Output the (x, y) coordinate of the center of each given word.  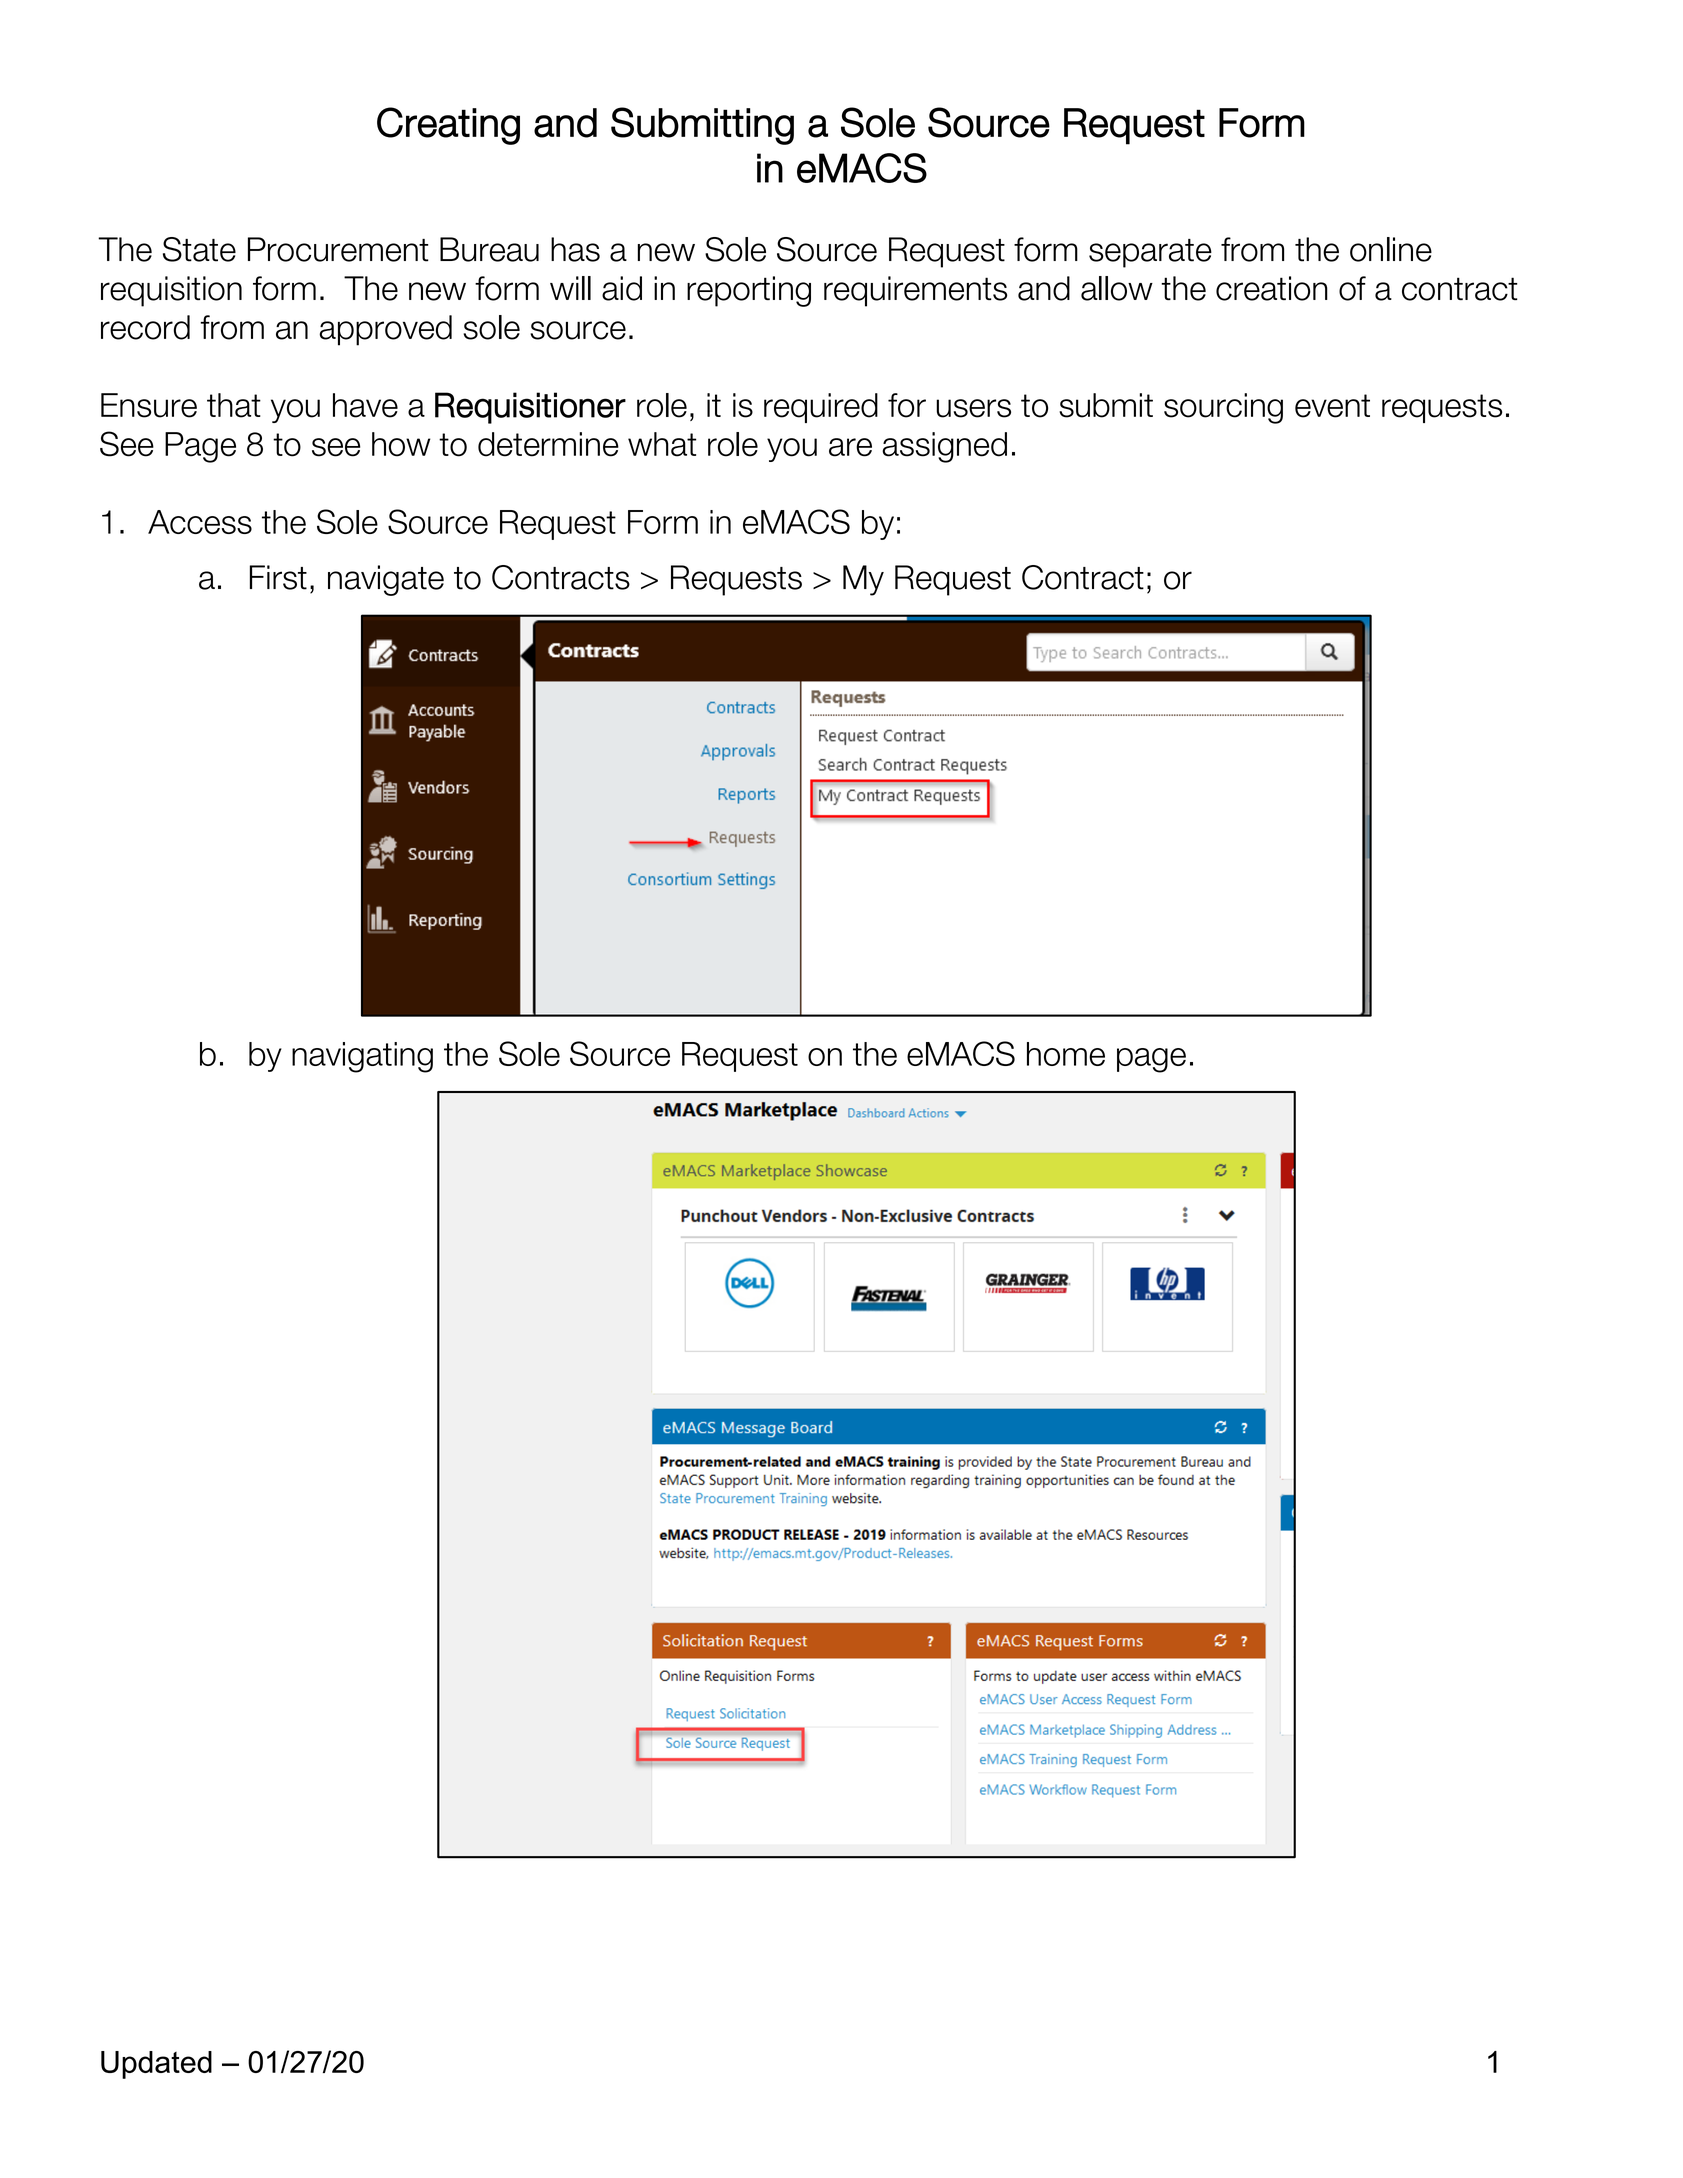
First (278, 577)
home (1066, 1054)
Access (200, 522)
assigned (944, 447)
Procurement (338, 249)
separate (1150, 253)
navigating (362, 1057)
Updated (156, 2065)
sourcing (1223, 408)
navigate (386, 580)
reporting (749, 291)
